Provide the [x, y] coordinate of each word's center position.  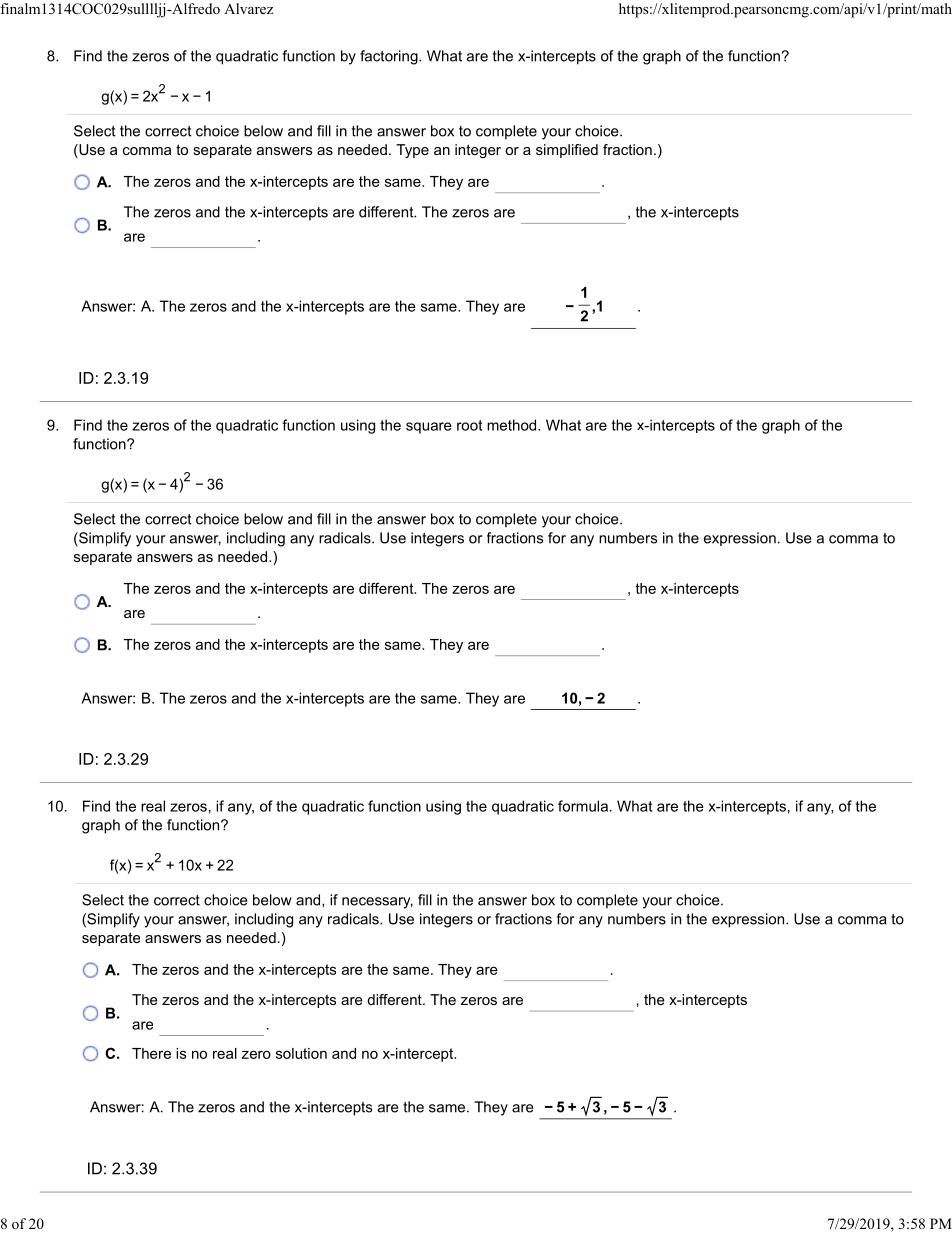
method [513, 425]
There [151, 1053]
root [469, 425]
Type [412, 151]
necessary [377, 903]
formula [583, 806]
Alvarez [248, 8]
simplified [567, 151]
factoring [390, 57]
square [429, 428]
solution [301, 1053]
